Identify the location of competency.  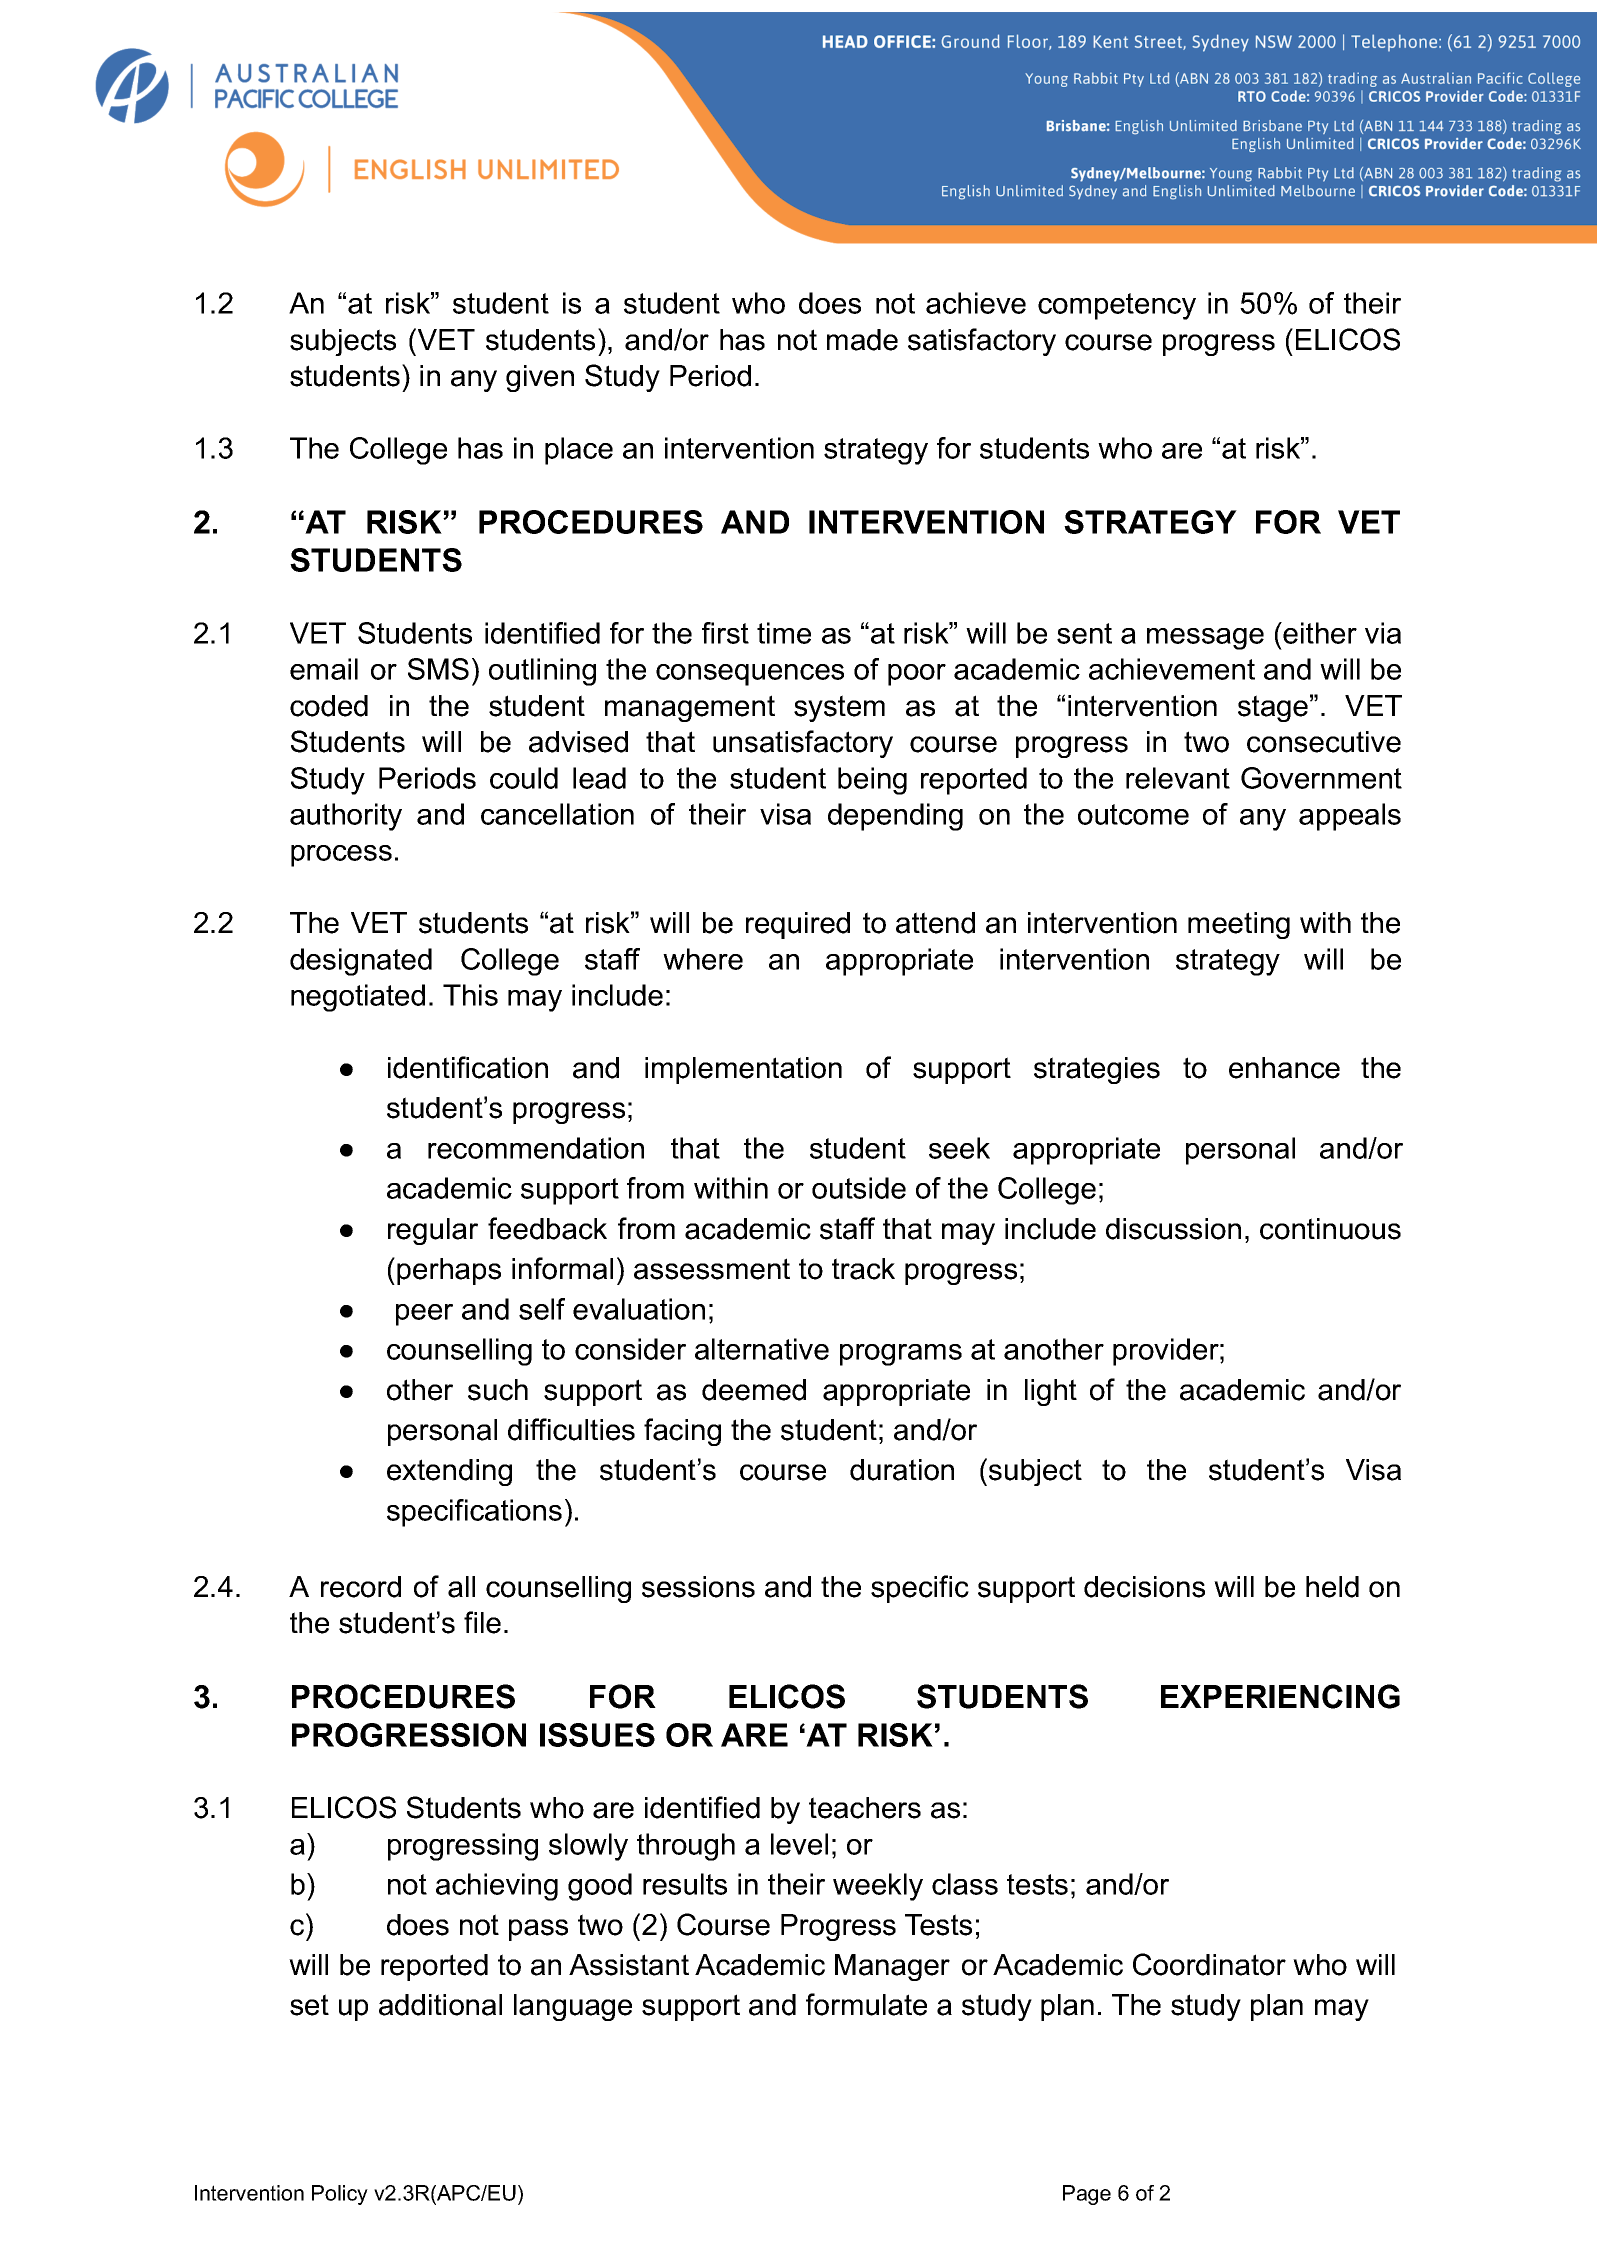
(1117, 306).
